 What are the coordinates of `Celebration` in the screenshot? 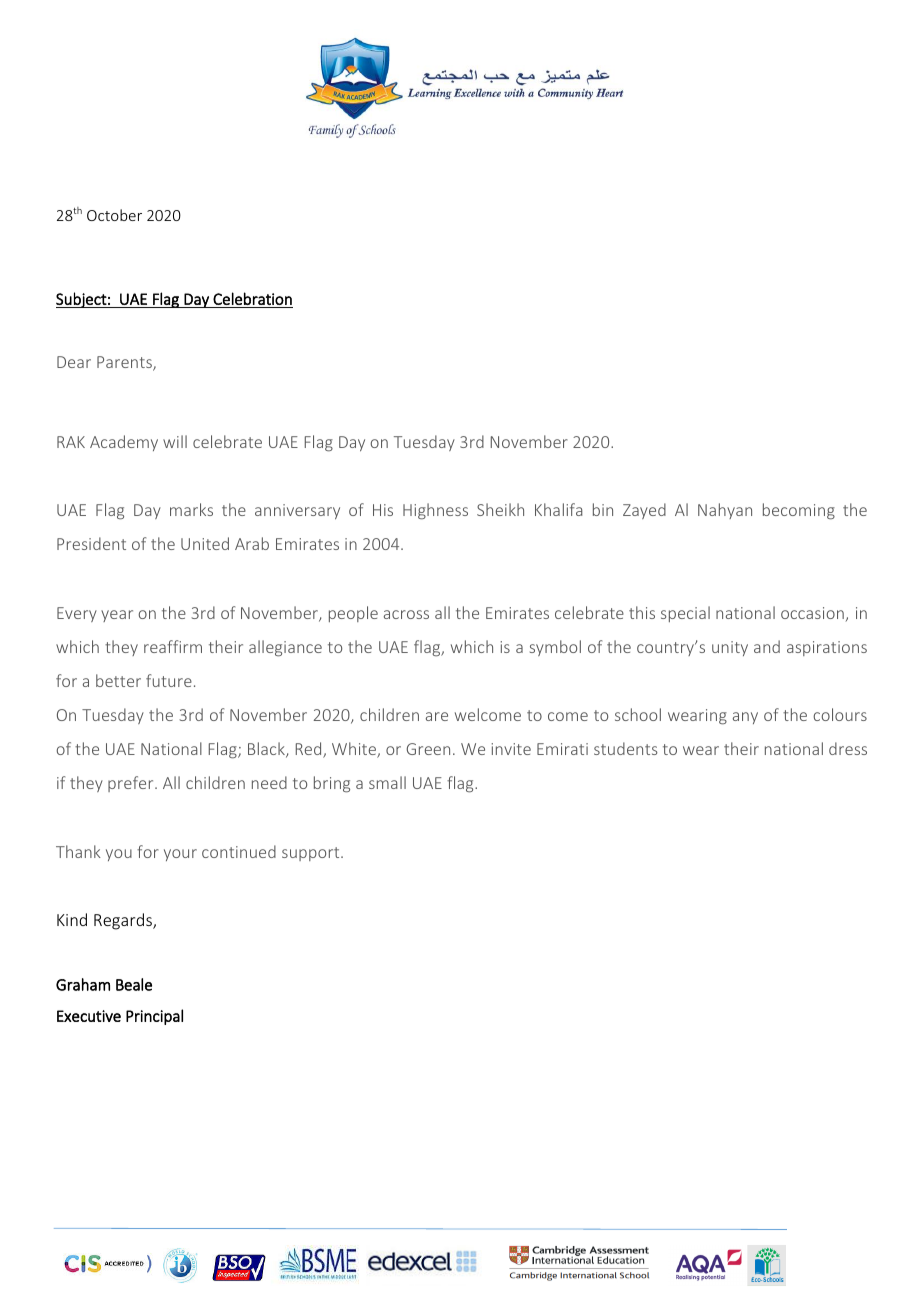 It's located at (252, 298).
